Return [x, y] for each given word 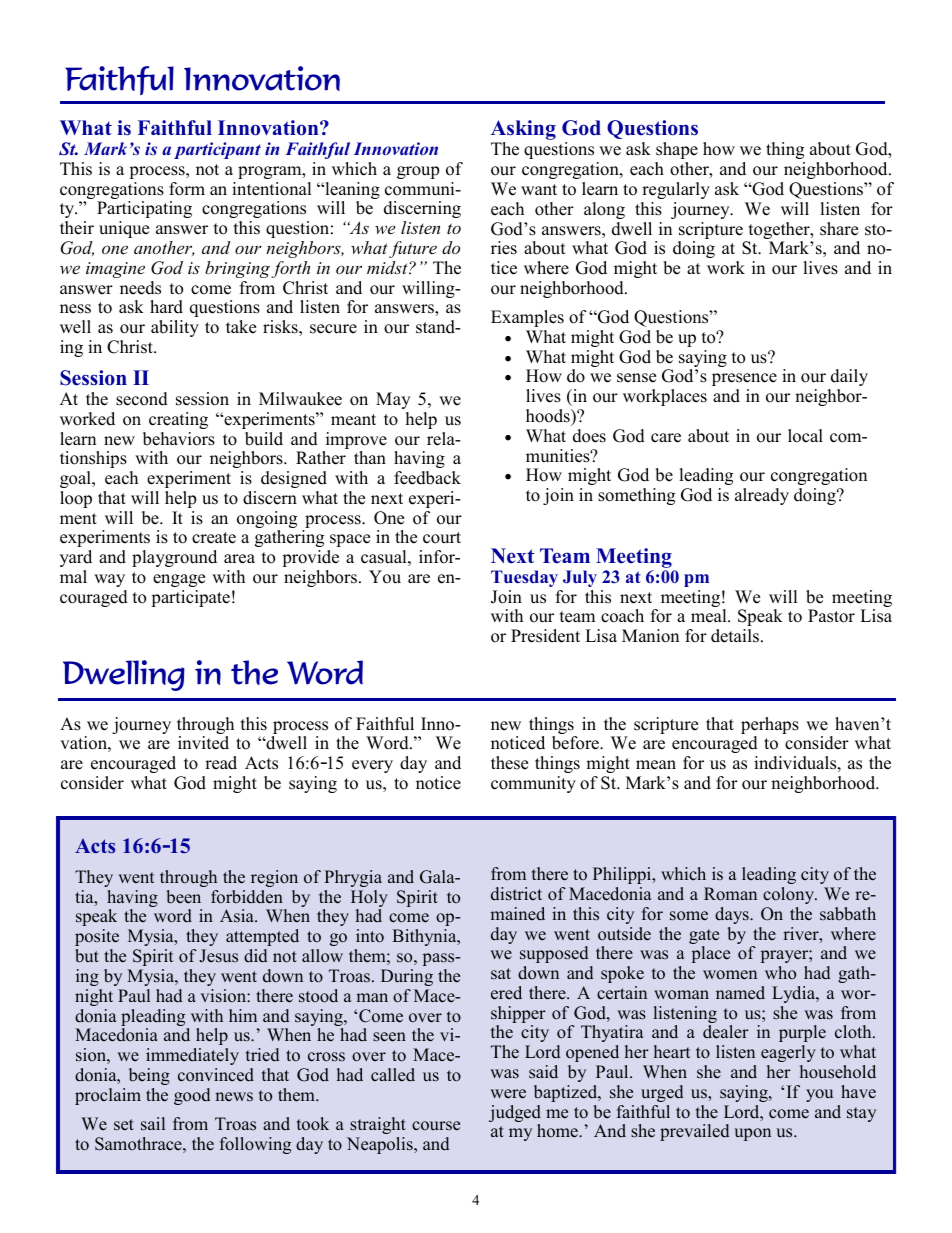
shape [677, 150]
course [436, 1126]
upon [752, 1134]
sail [153, 1124]
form [187, 189]
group [418, 172]
